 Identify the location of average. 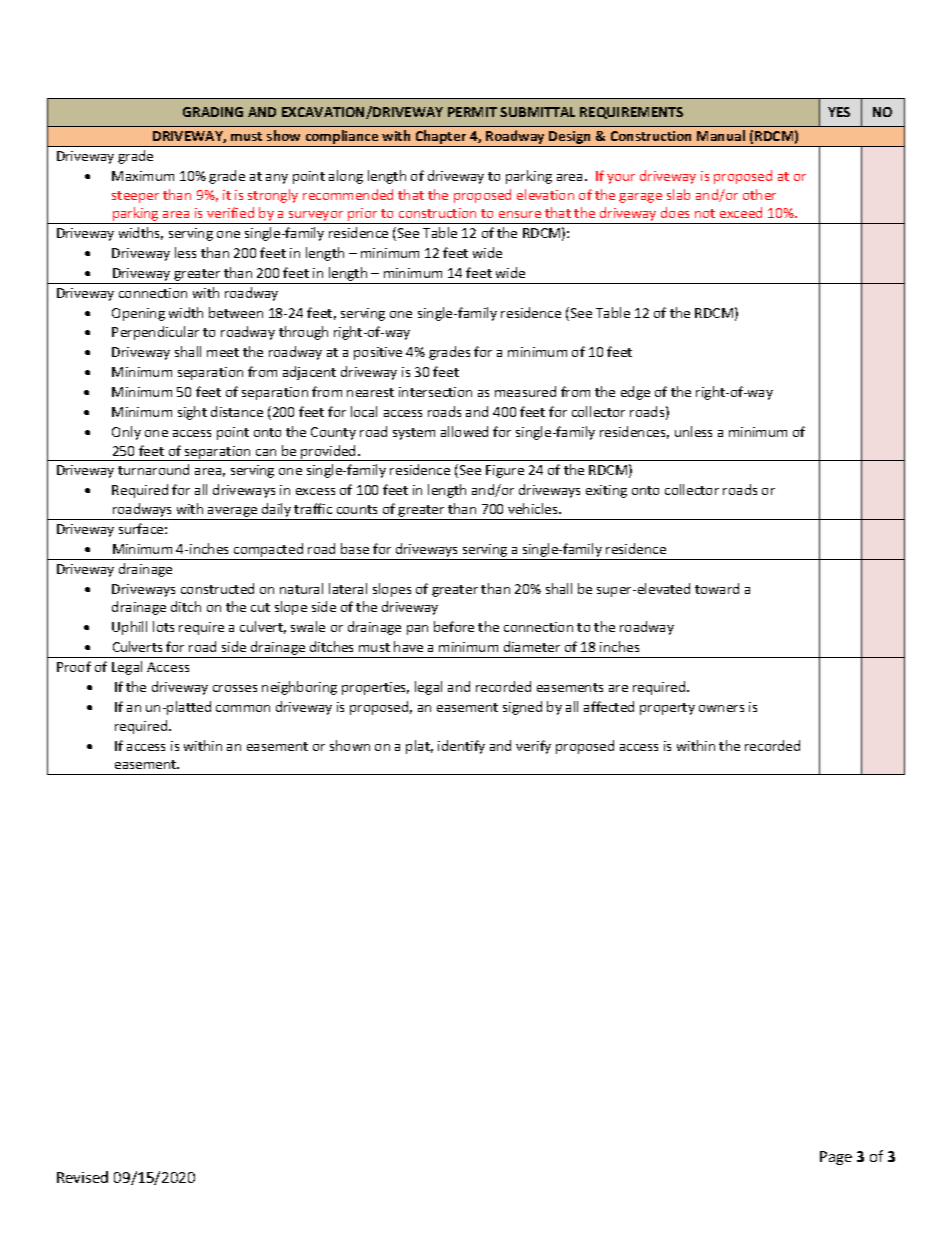
(233, 513).
